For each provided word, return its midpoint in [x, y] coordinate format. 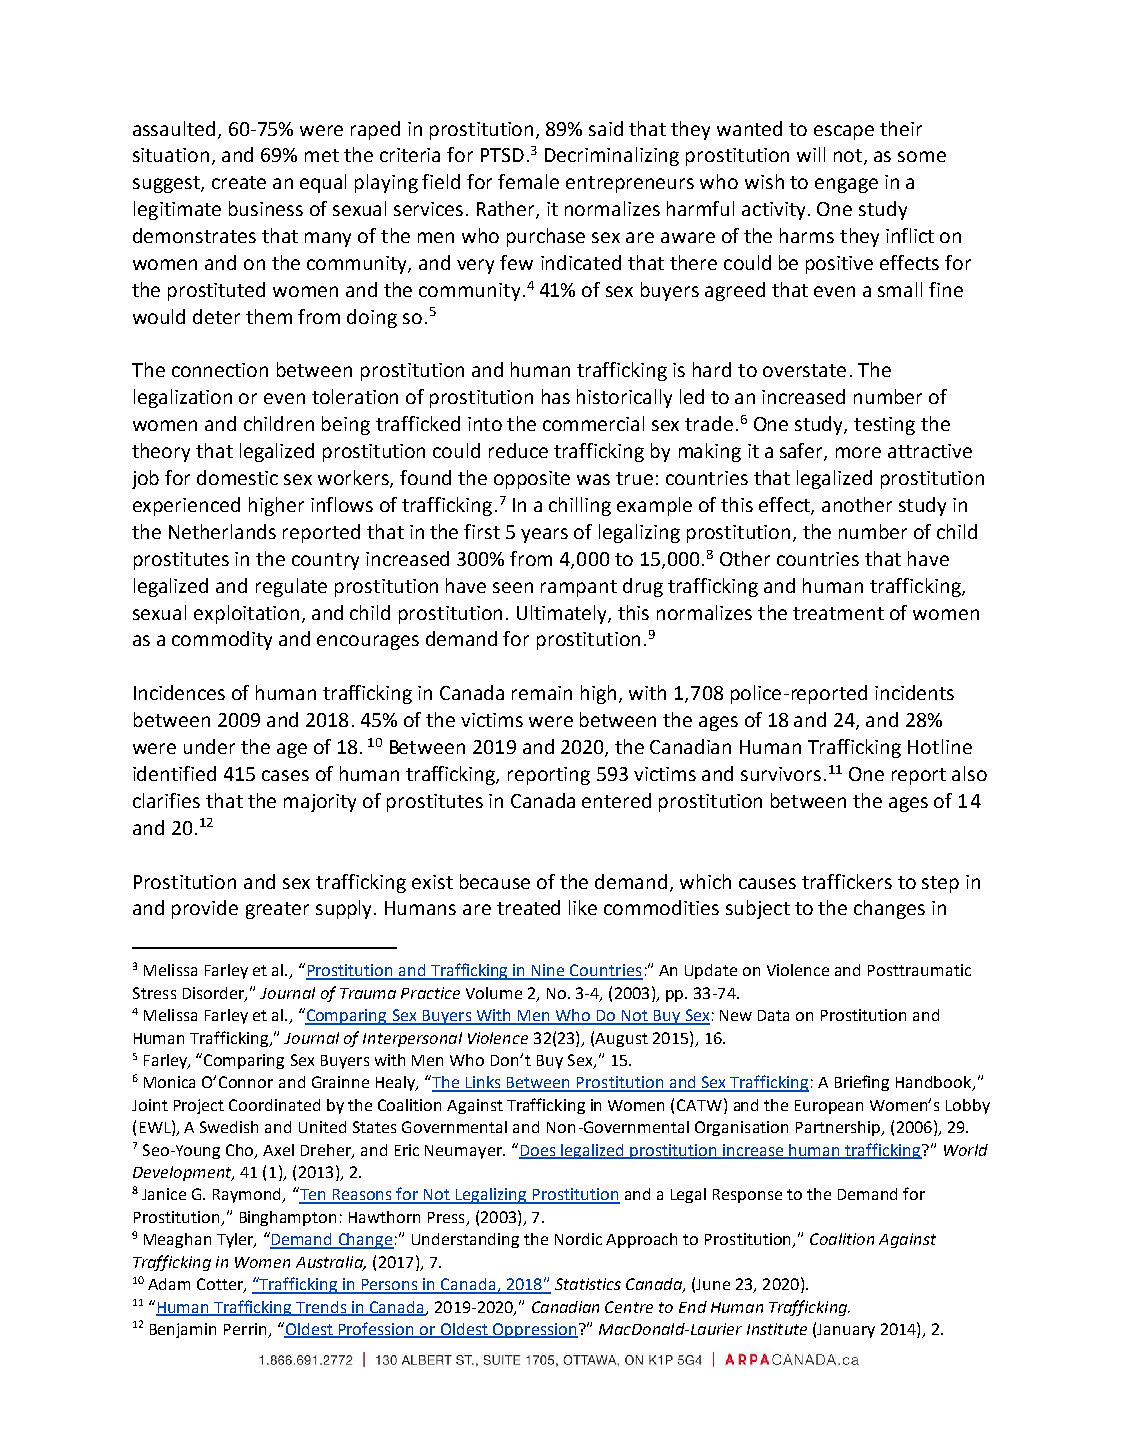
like [583, 907]
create [239, 182]
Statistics [588, 1284]
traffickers [847, 881]
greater [277, 910]
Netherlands [222, 531]
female [528, 181]
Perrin [245, 1329]
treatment [838, 613]
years [544, 535]
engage [846, 185]
